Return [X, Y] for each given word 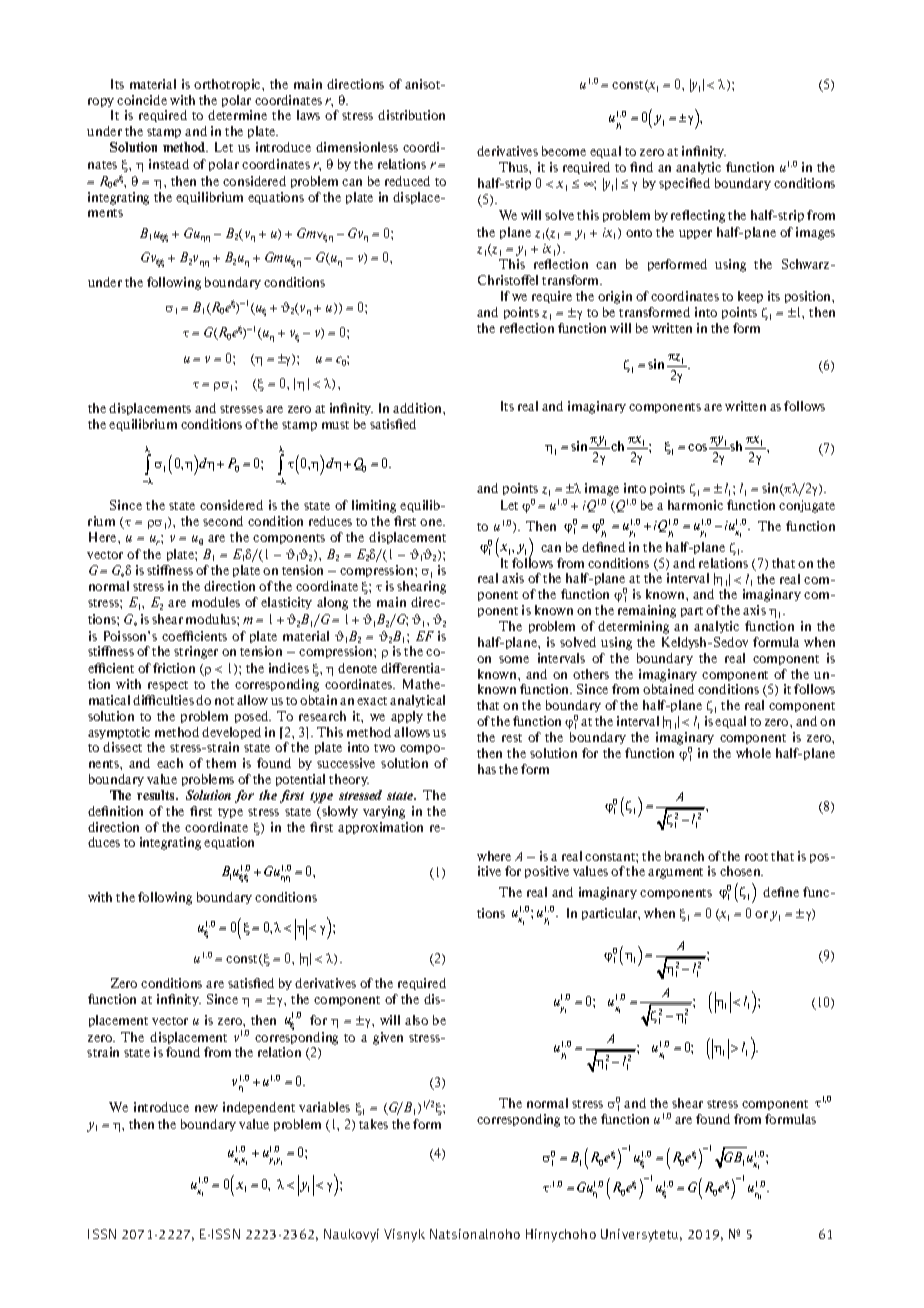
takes [373, 1124]
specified [684, 184]
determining [633, 627]
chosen [741, 871]
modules [216, 602]
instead [169, 164]
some [514, 659]
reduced [407, 181]
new [206, 1108]
